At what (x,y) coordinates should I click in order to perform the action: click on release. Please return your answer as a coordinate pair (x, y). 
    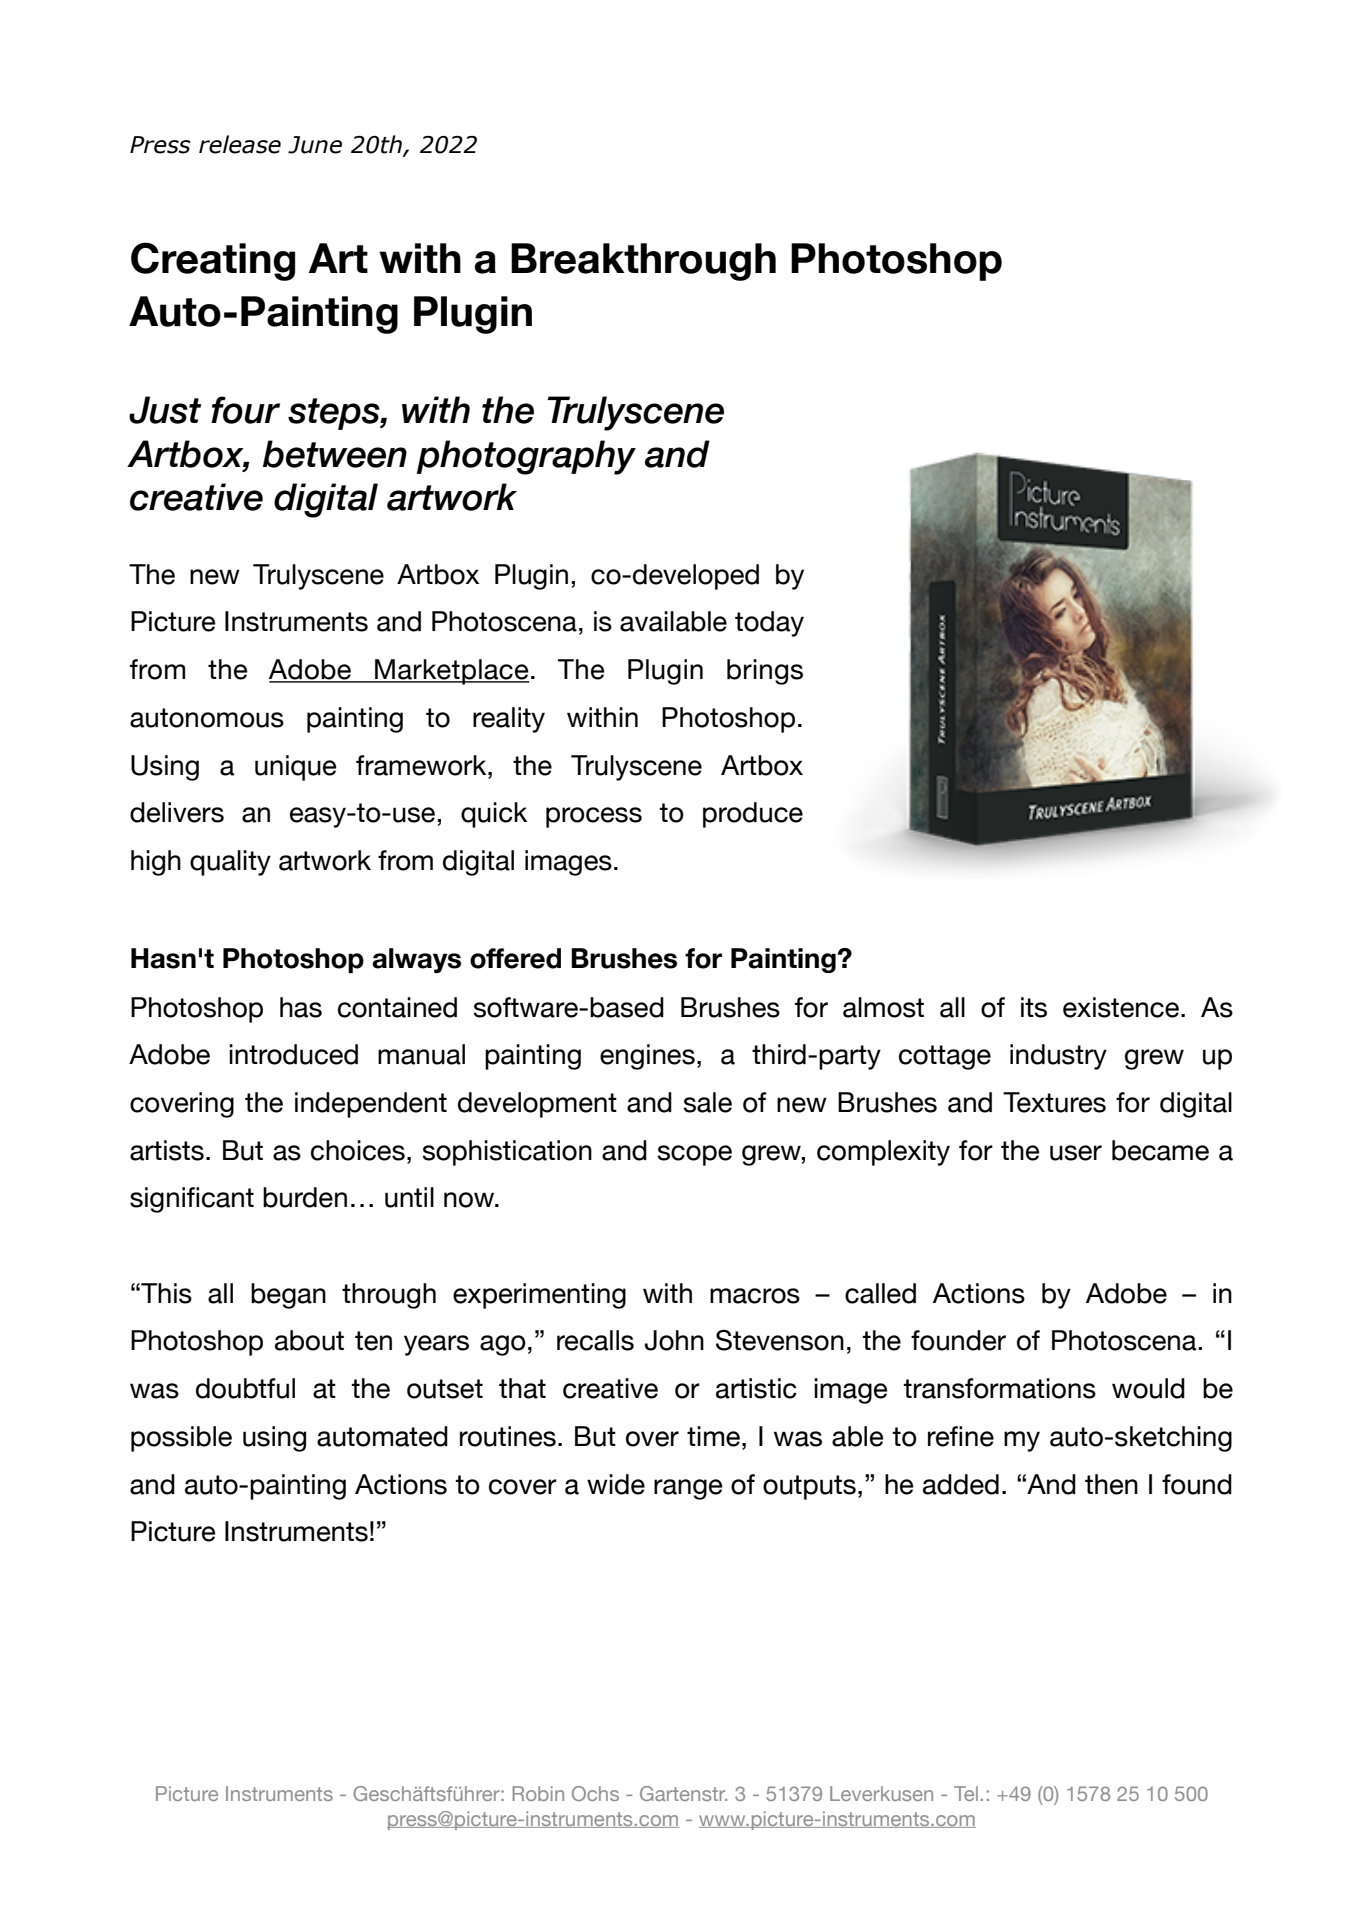
    Looking at the image, I should click on (240, 144).
